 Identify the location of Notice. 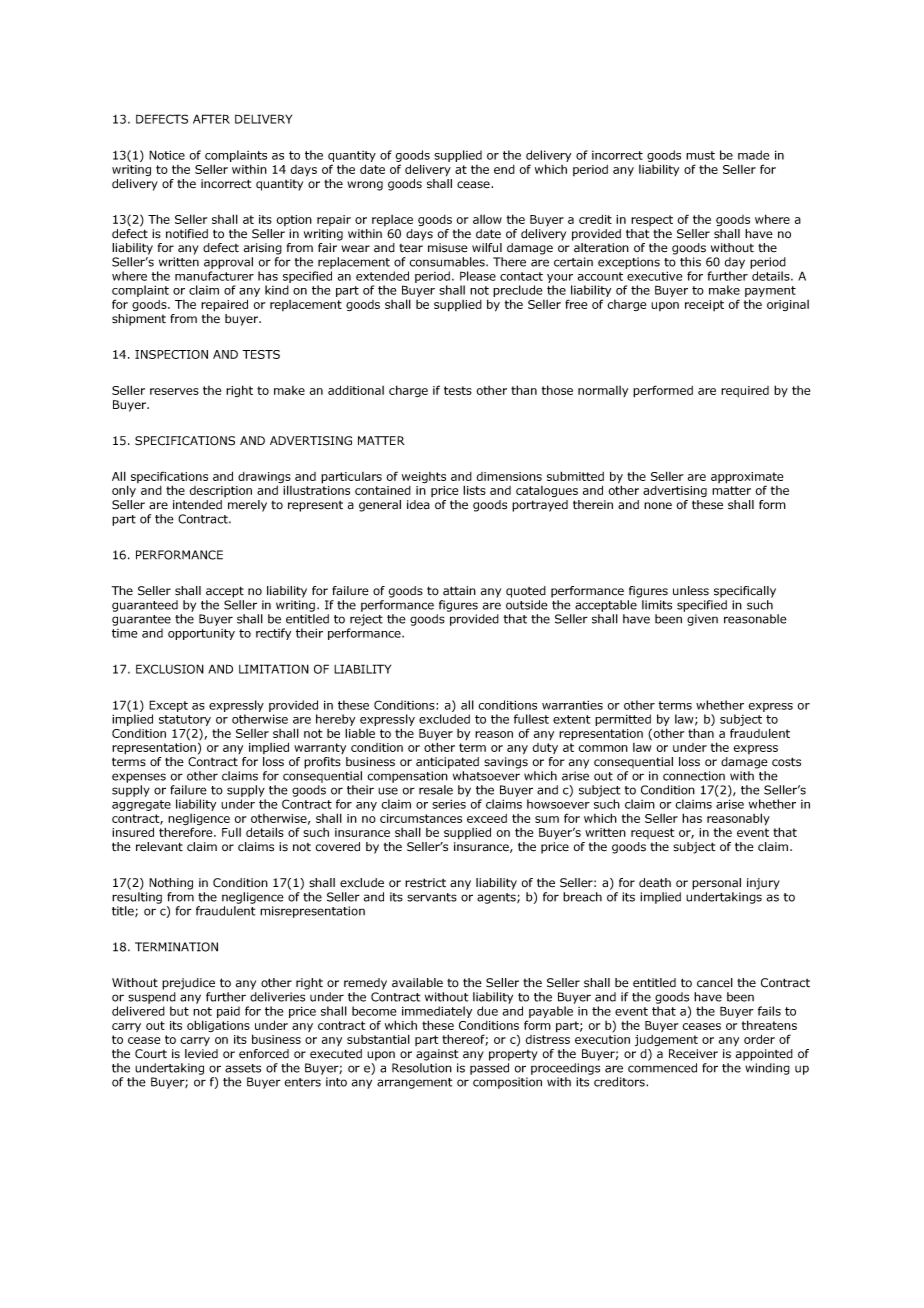
(167, 155).
